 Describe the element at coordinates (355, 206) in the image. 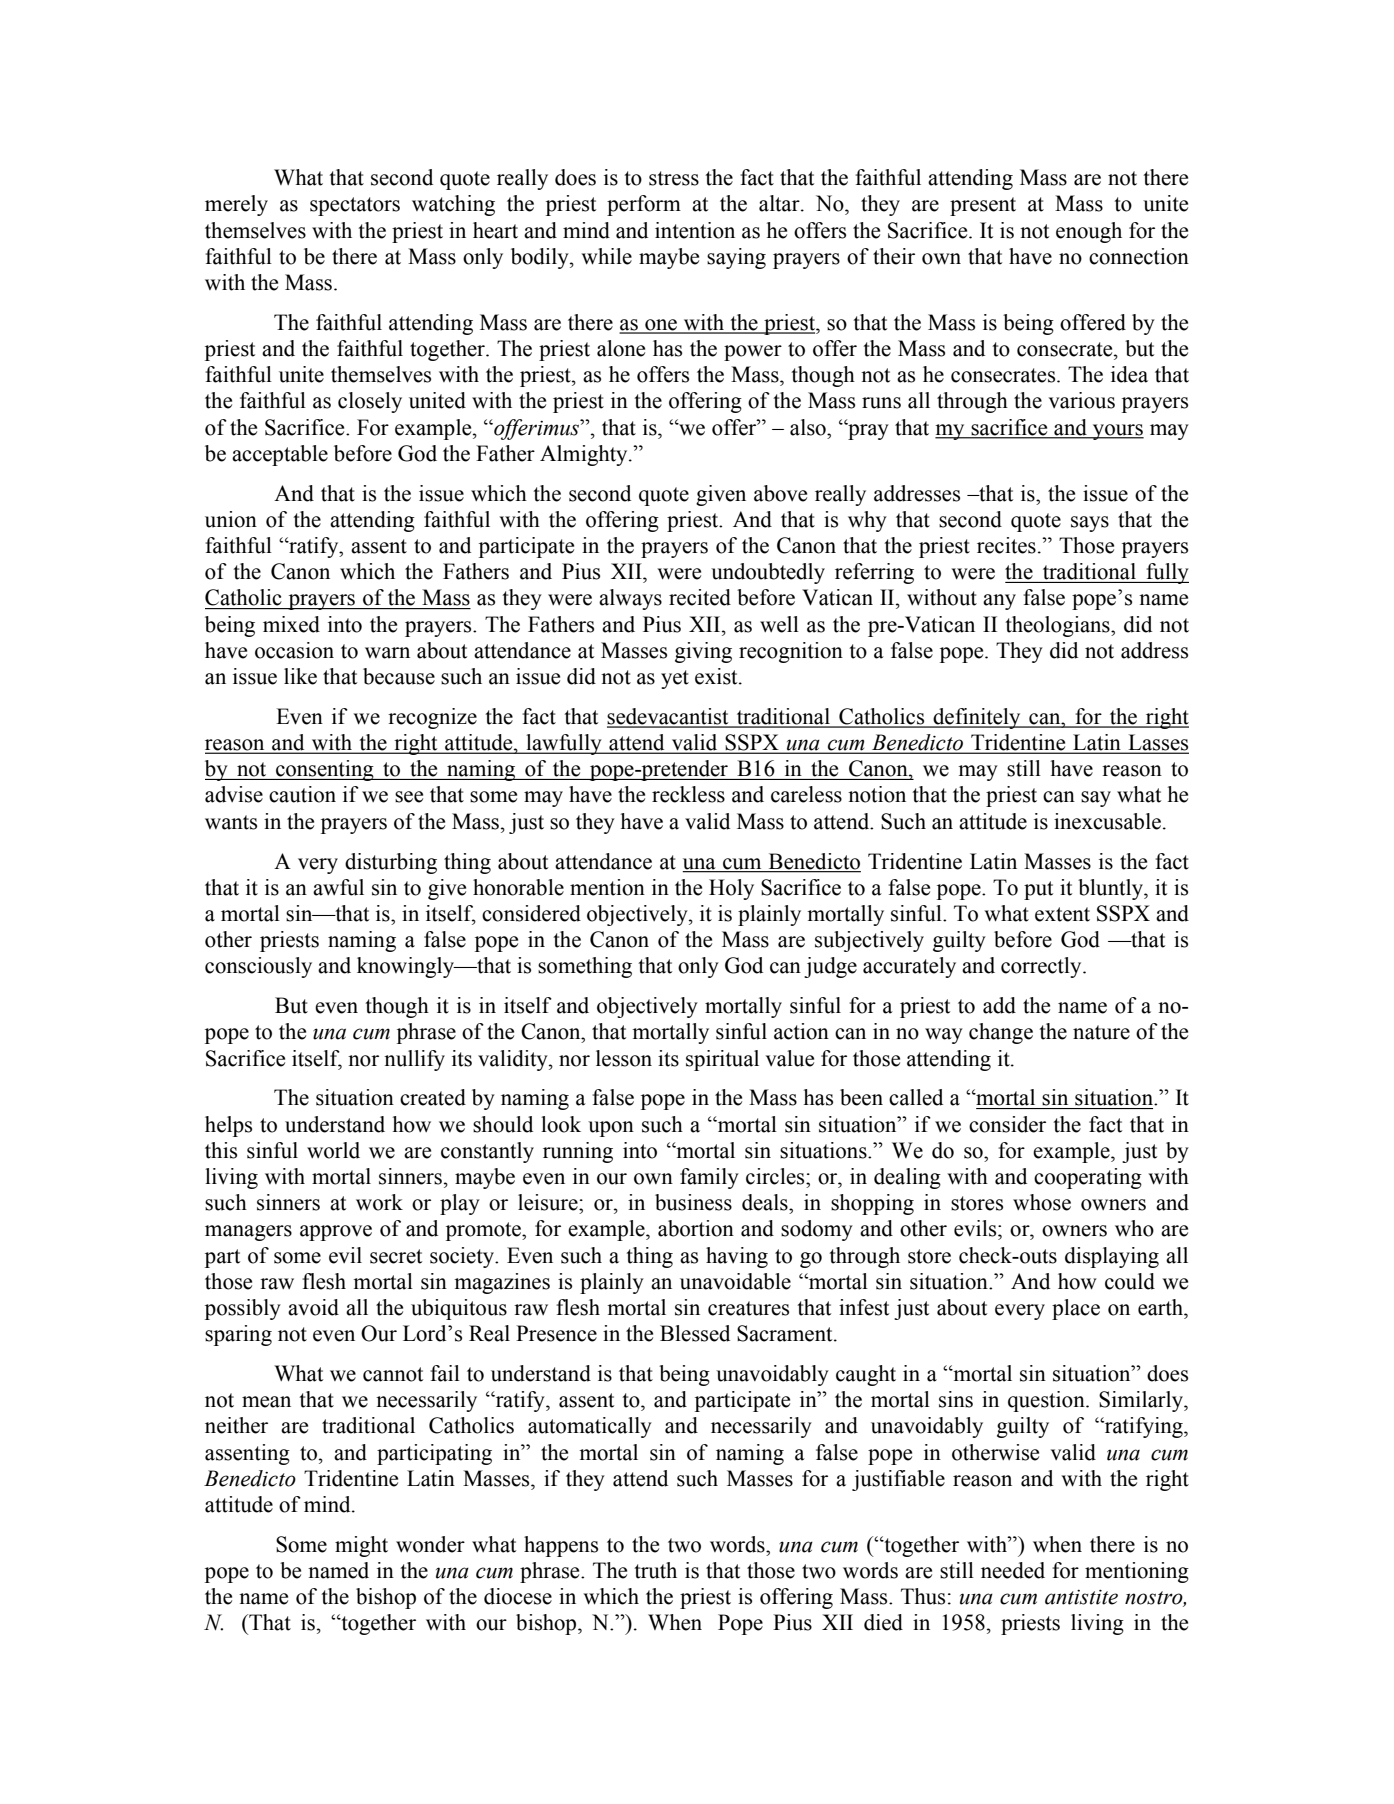

I see `spectators` at that location.
